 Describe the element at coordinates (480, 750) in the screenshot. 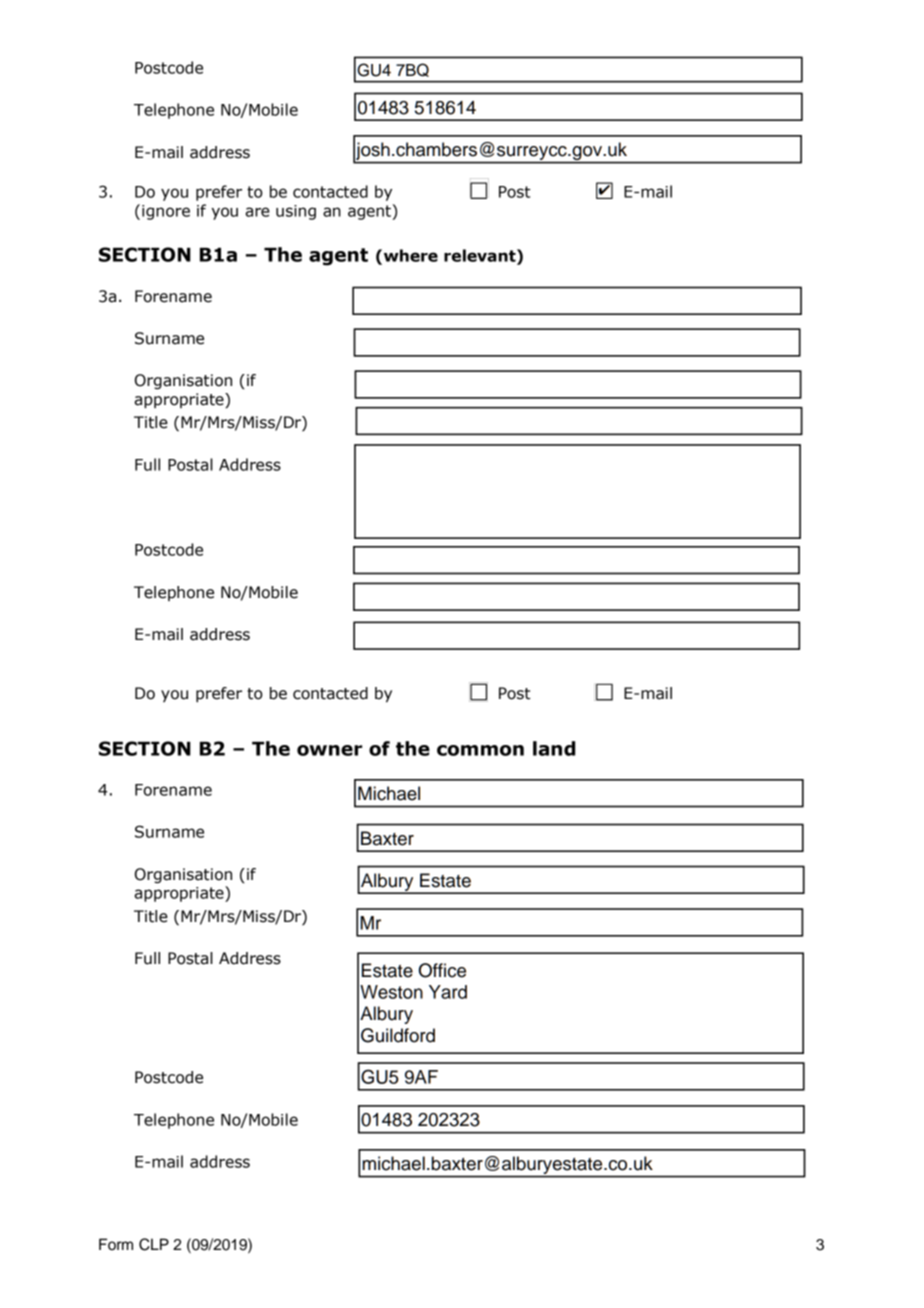

I see `common` at that location.
